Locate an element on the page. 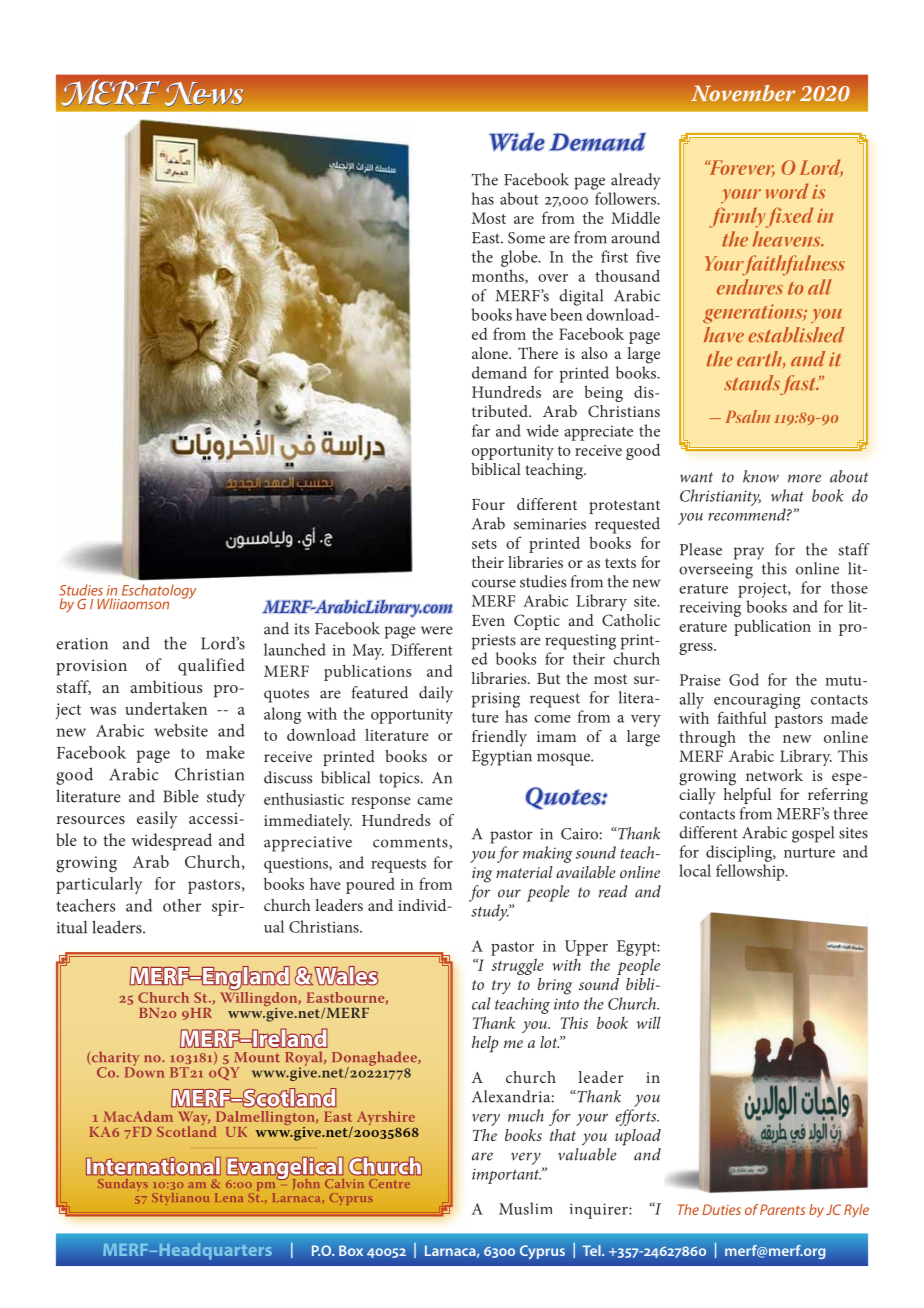 Image resolution: width=924 pixels, height=1308 pixels. ambitious is located at coordinates (166, 686).
